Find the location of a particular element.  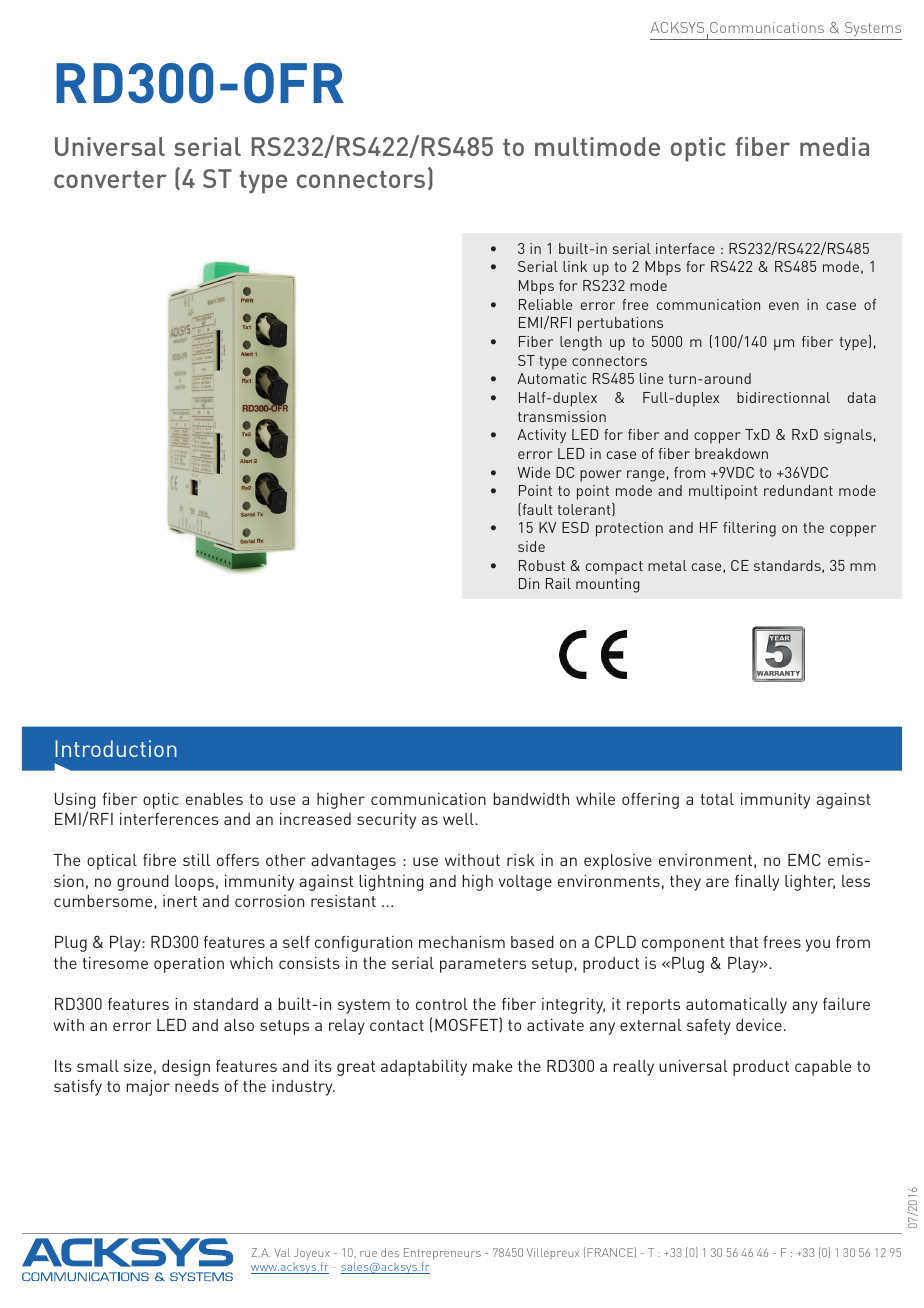

media is located at coordinates (834, 146).
